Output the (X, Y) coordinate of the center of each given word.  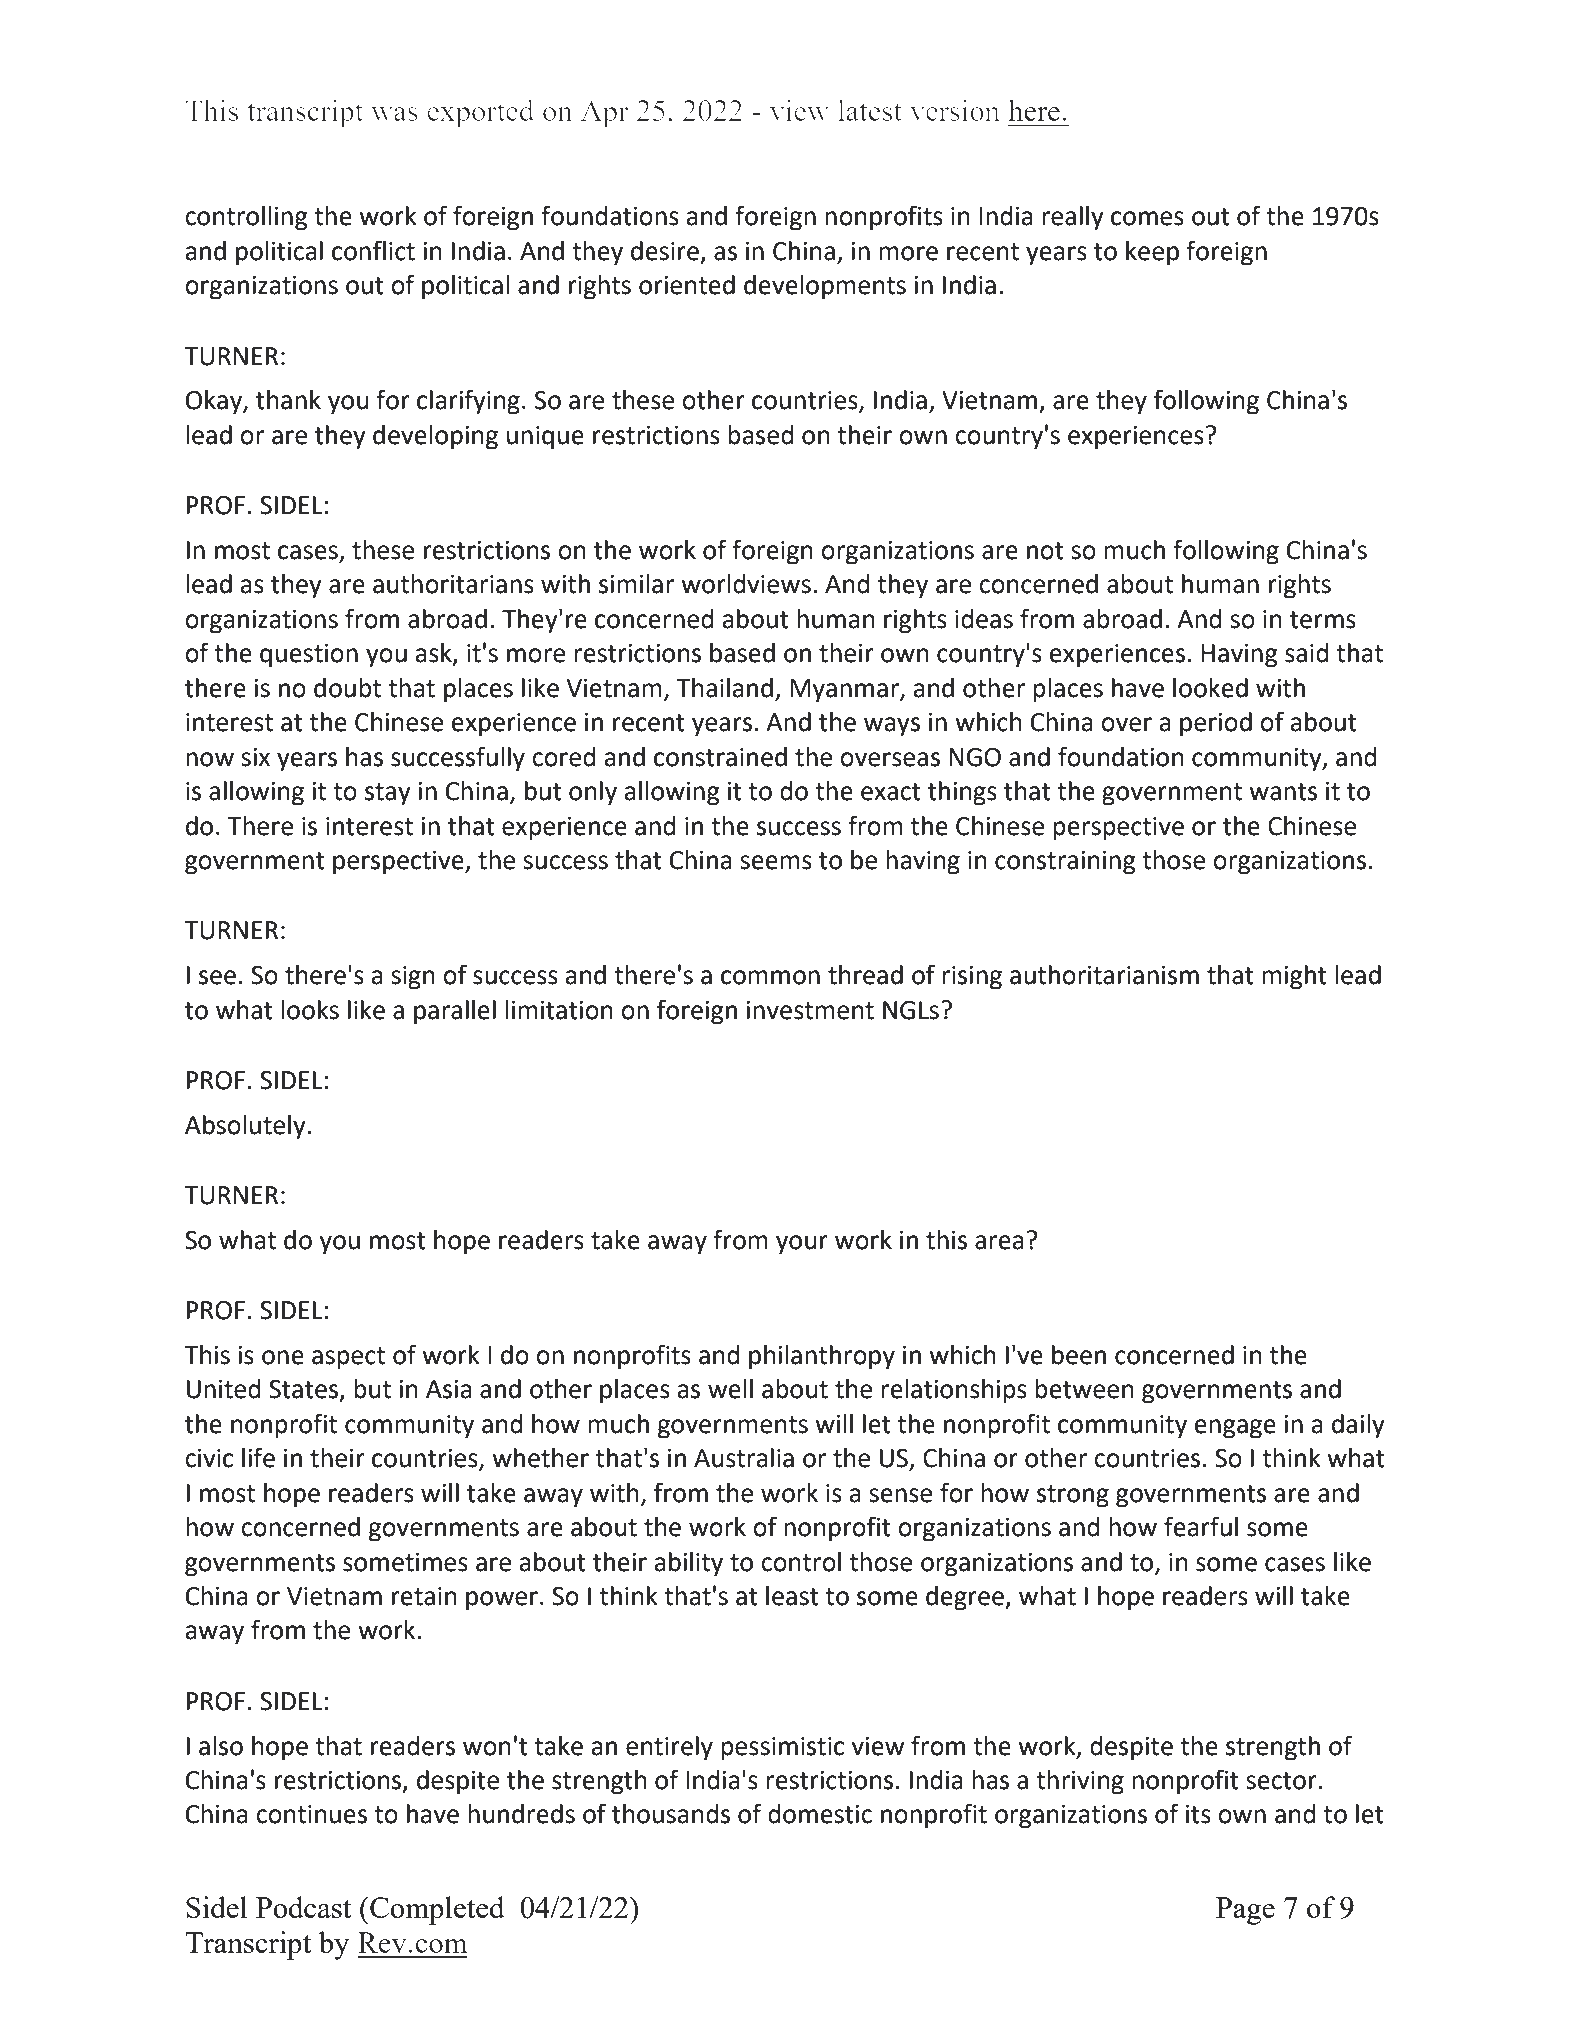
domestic (820, 1814)
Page (1245, 1911)
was (394, 114)
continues (311, 1814)
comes (1147, 218)
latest (870, 110)
